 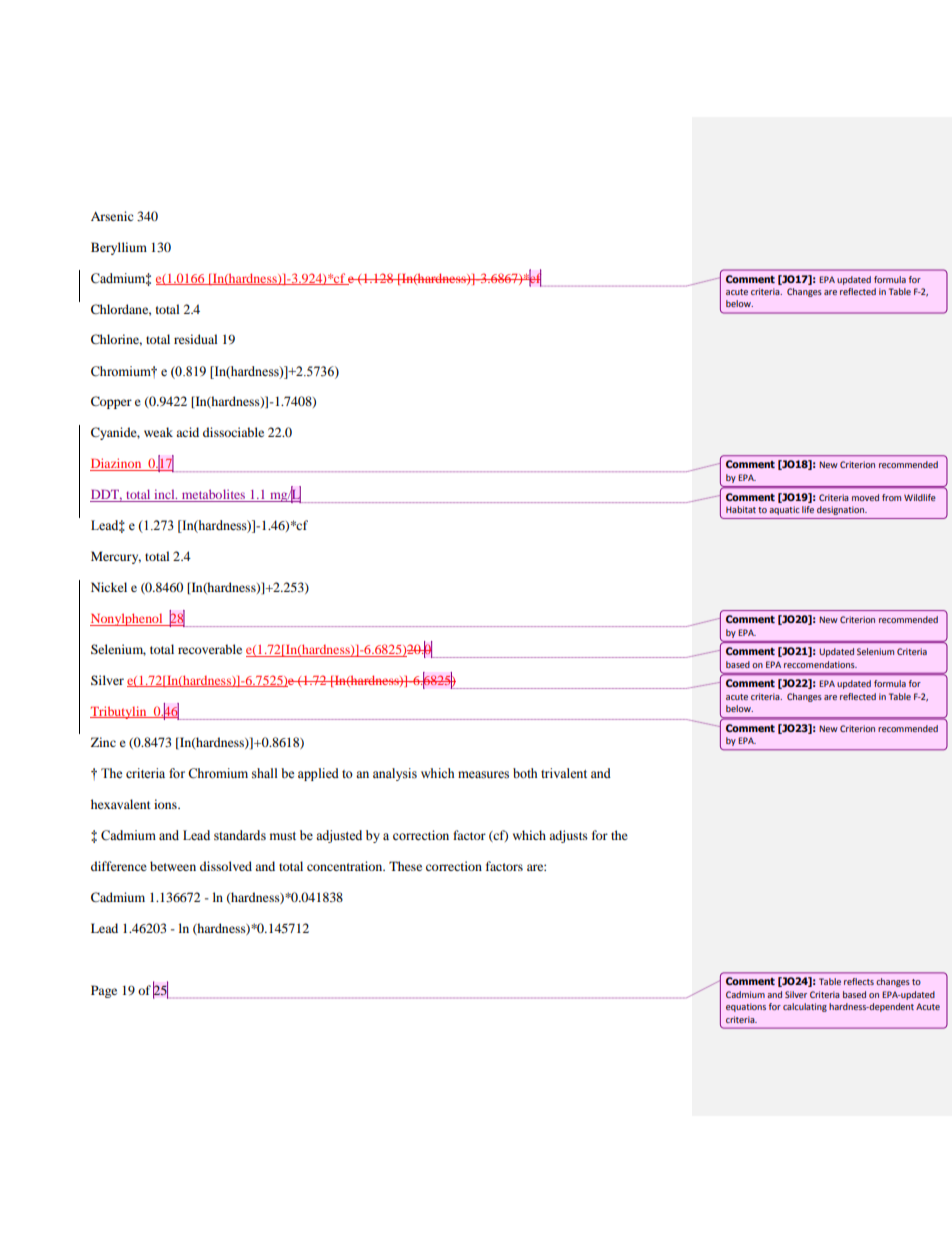 What do you see at coordinates (104, 991) in the document?
I see `Page` at bounding box center [104, 991].
